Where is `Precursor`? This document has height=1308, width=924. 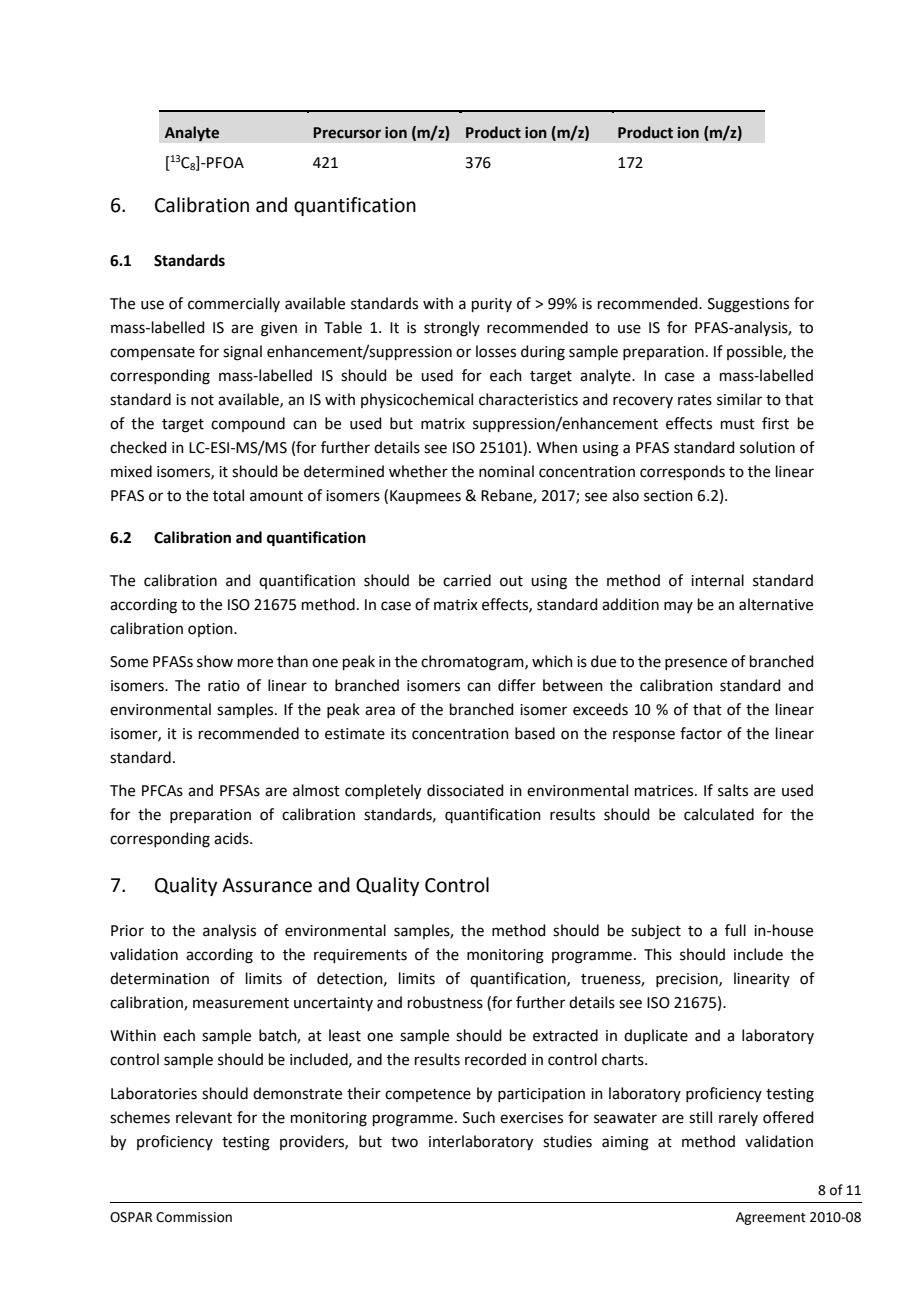
Precursor is located at coordinates (347, 133).
